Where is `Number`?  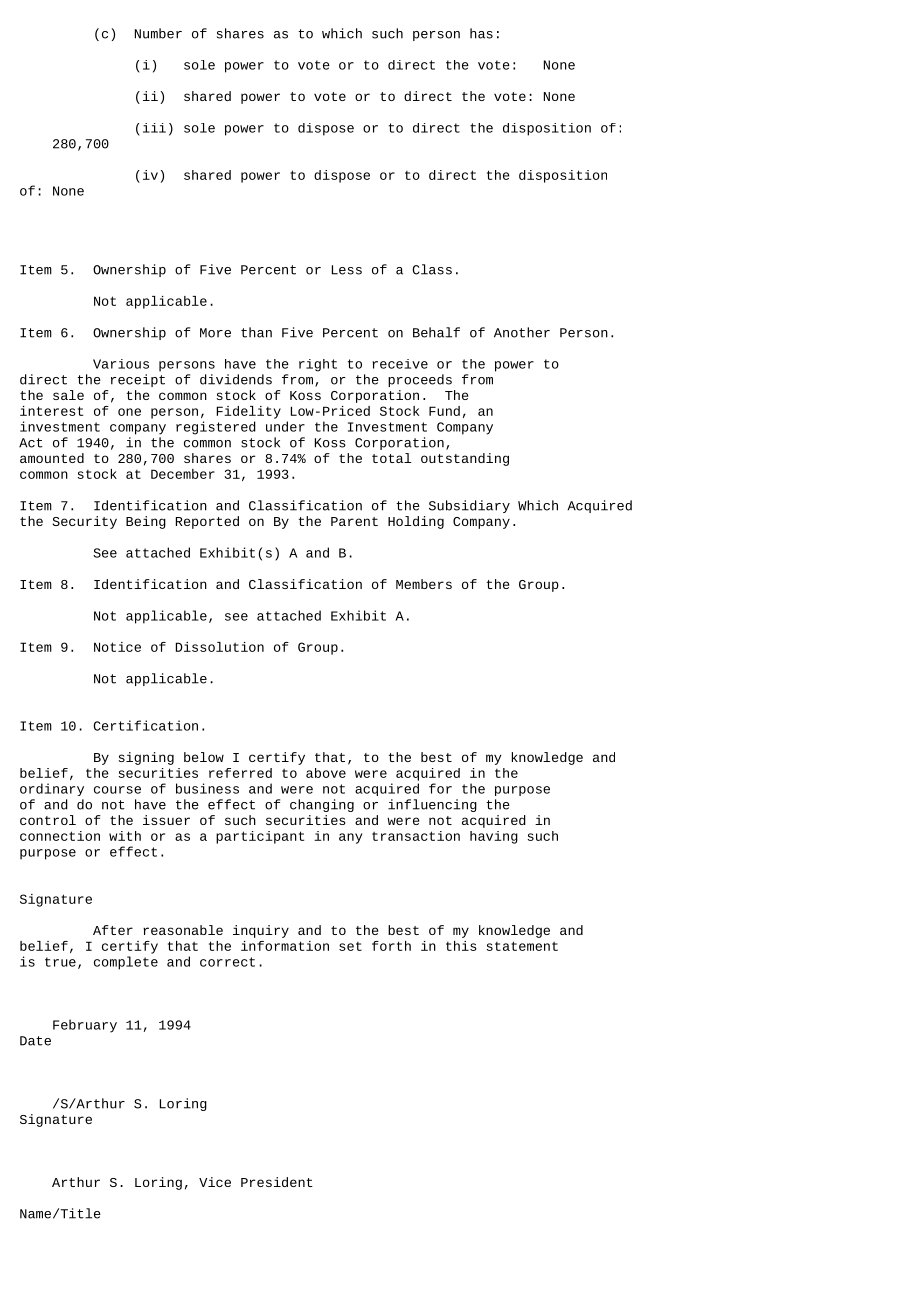
Number is located at coordinates (158, 33).
